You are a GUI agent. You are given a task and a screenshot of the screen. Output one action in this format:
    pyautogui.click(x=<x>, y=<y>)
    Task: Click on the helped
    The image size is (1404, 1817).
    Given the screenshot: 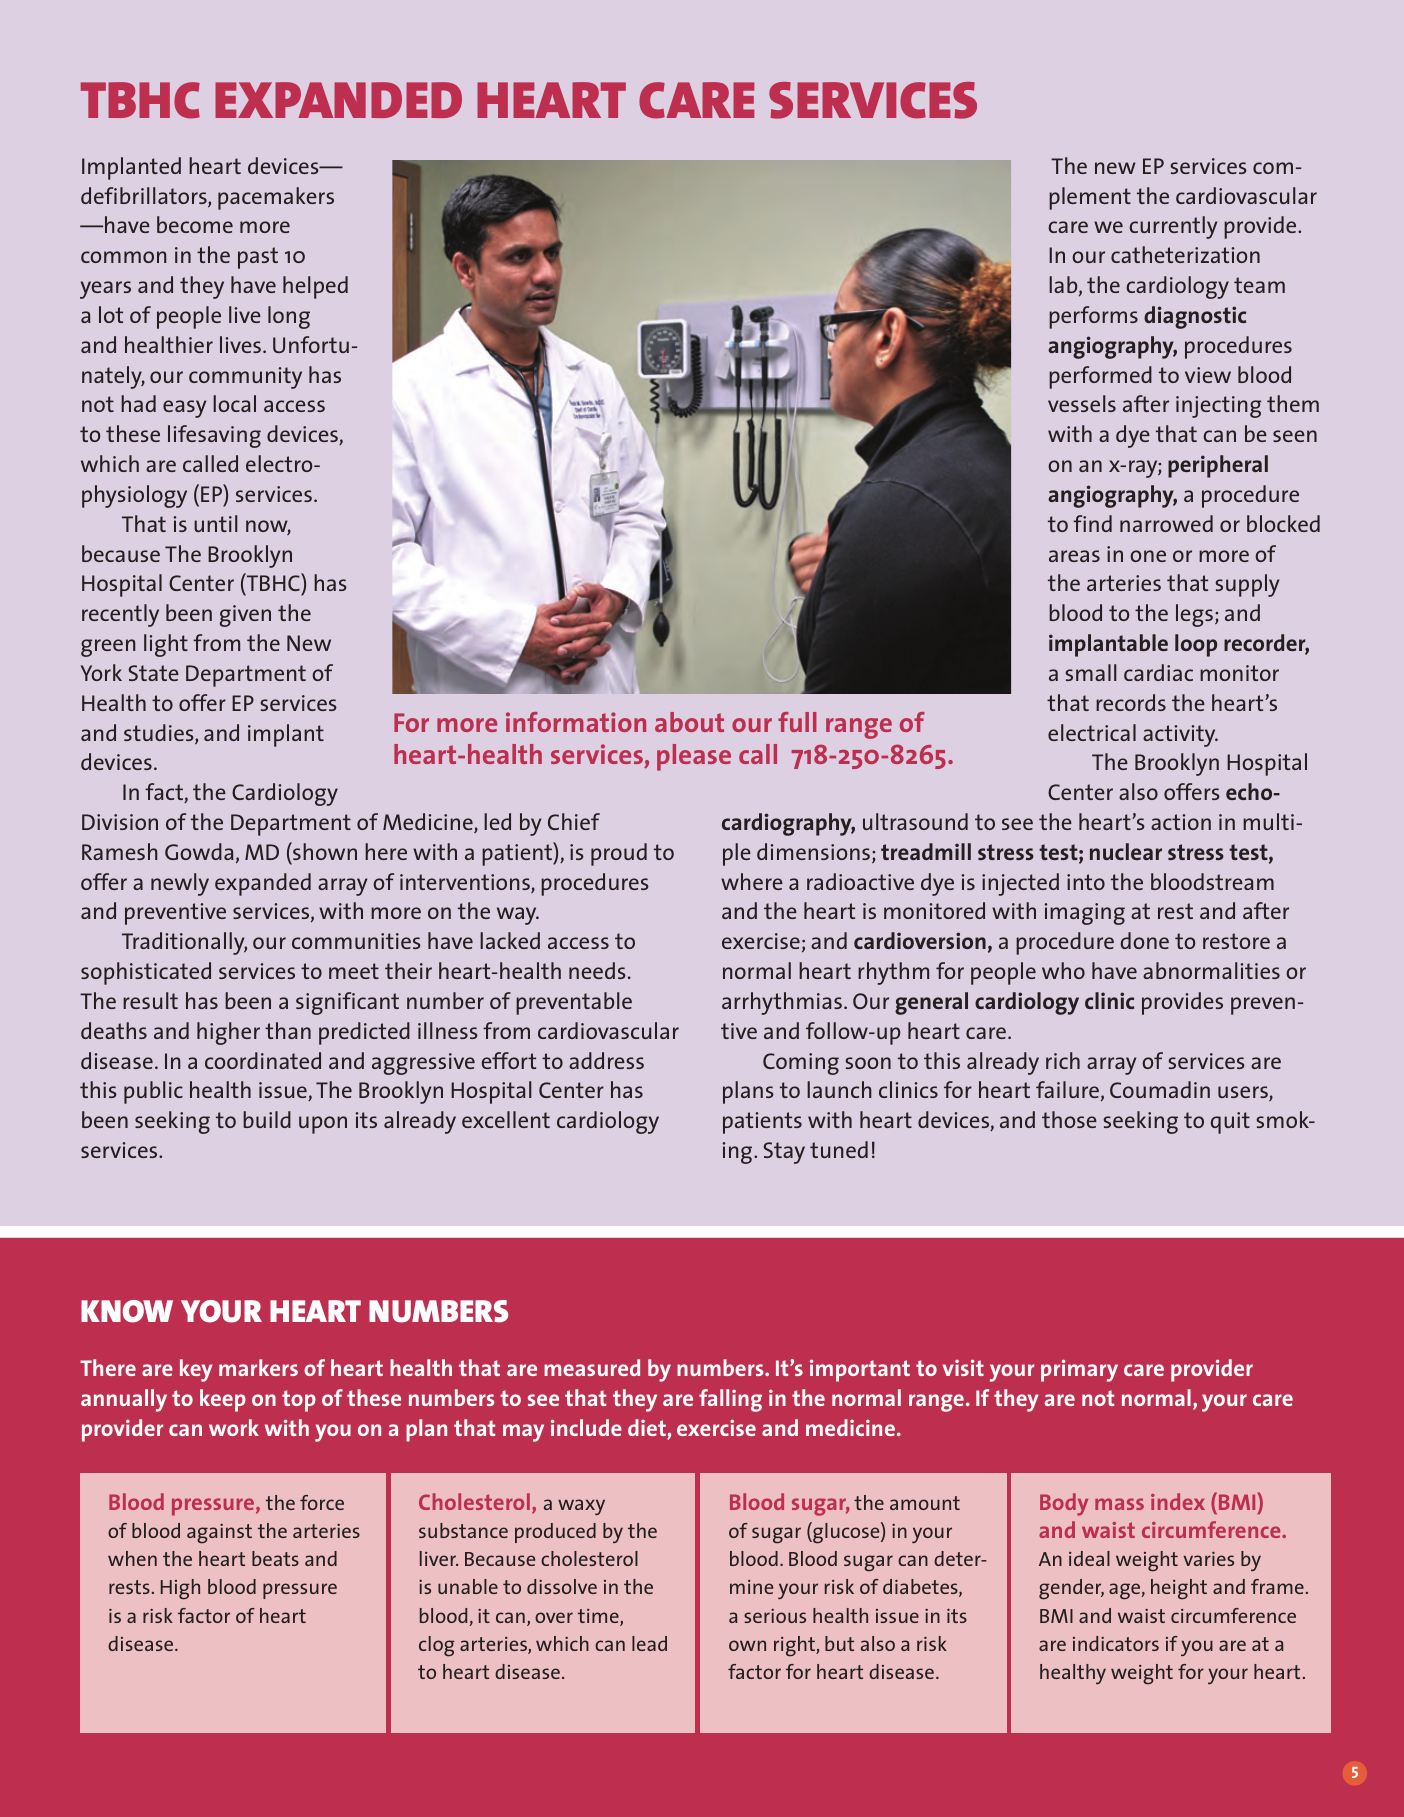 What is the action you would take?
    pyautogui.click(x=315, y=287)
